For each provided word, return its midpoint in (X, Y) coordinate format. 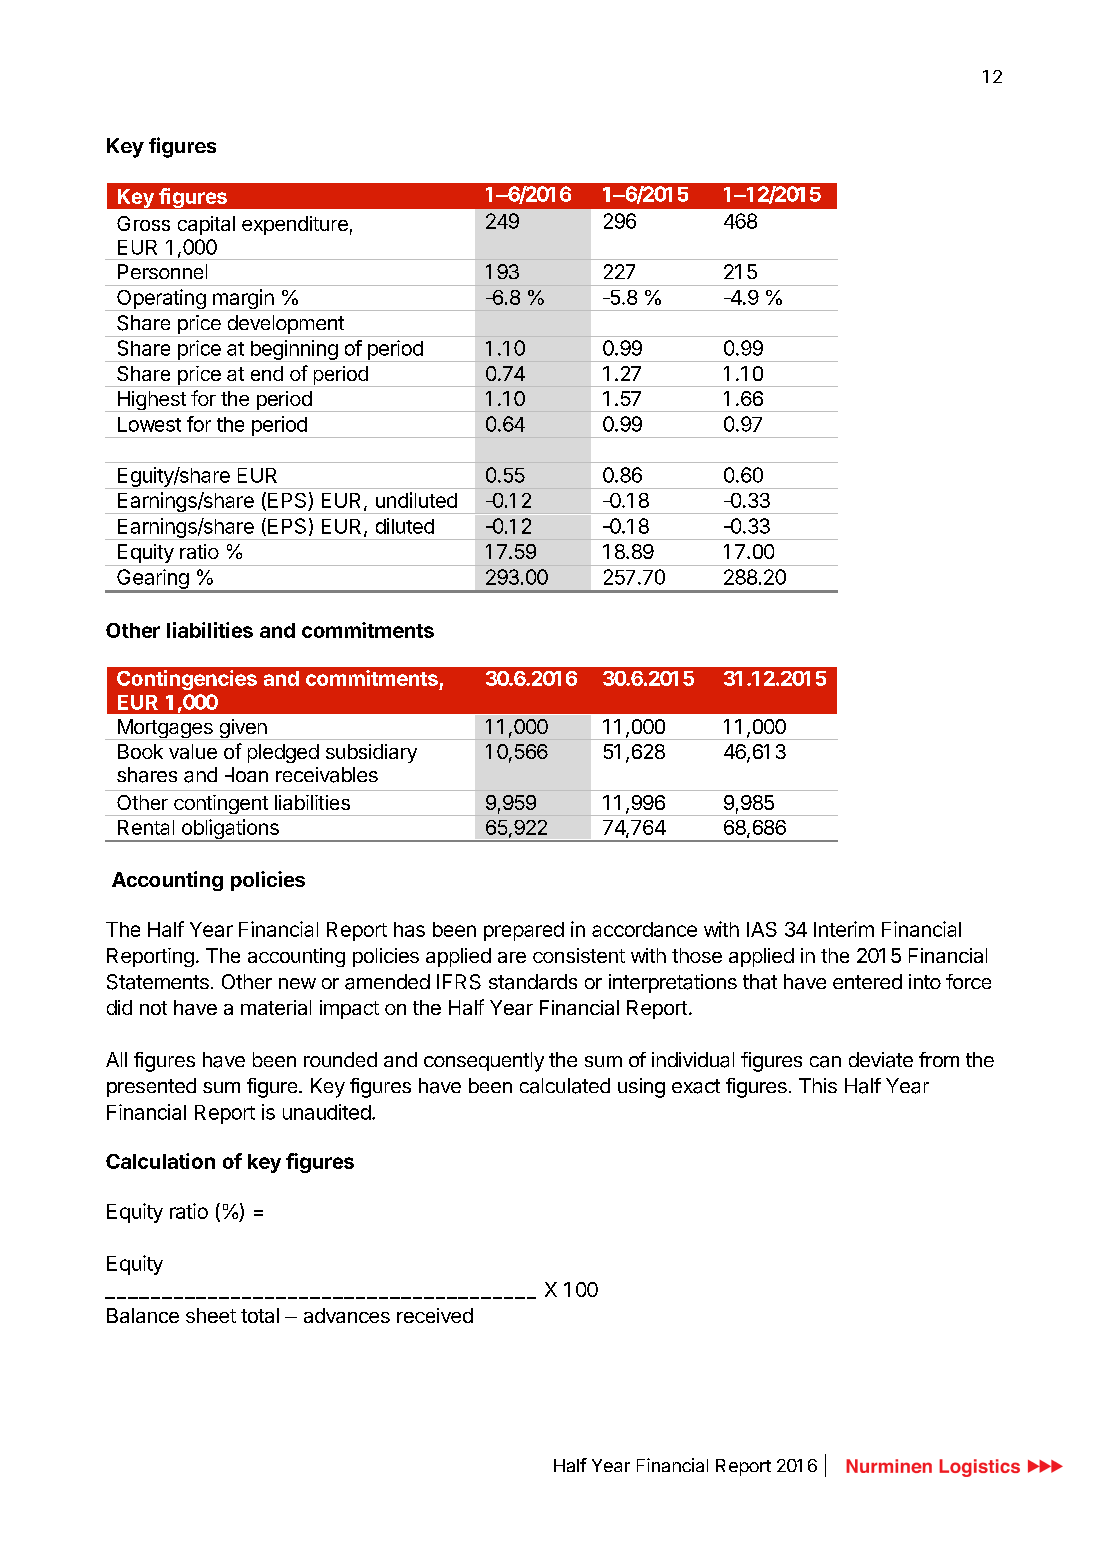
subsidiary (371, 753)
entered (867, 981)
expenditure (295, 225)
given (243, 729)
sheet (211, 1315)
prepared (524, 931)
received (435, 1315)
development (285, 326)
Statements (158, 982)
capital (206, 225)
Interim (844, 929)
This (818, 1085)
